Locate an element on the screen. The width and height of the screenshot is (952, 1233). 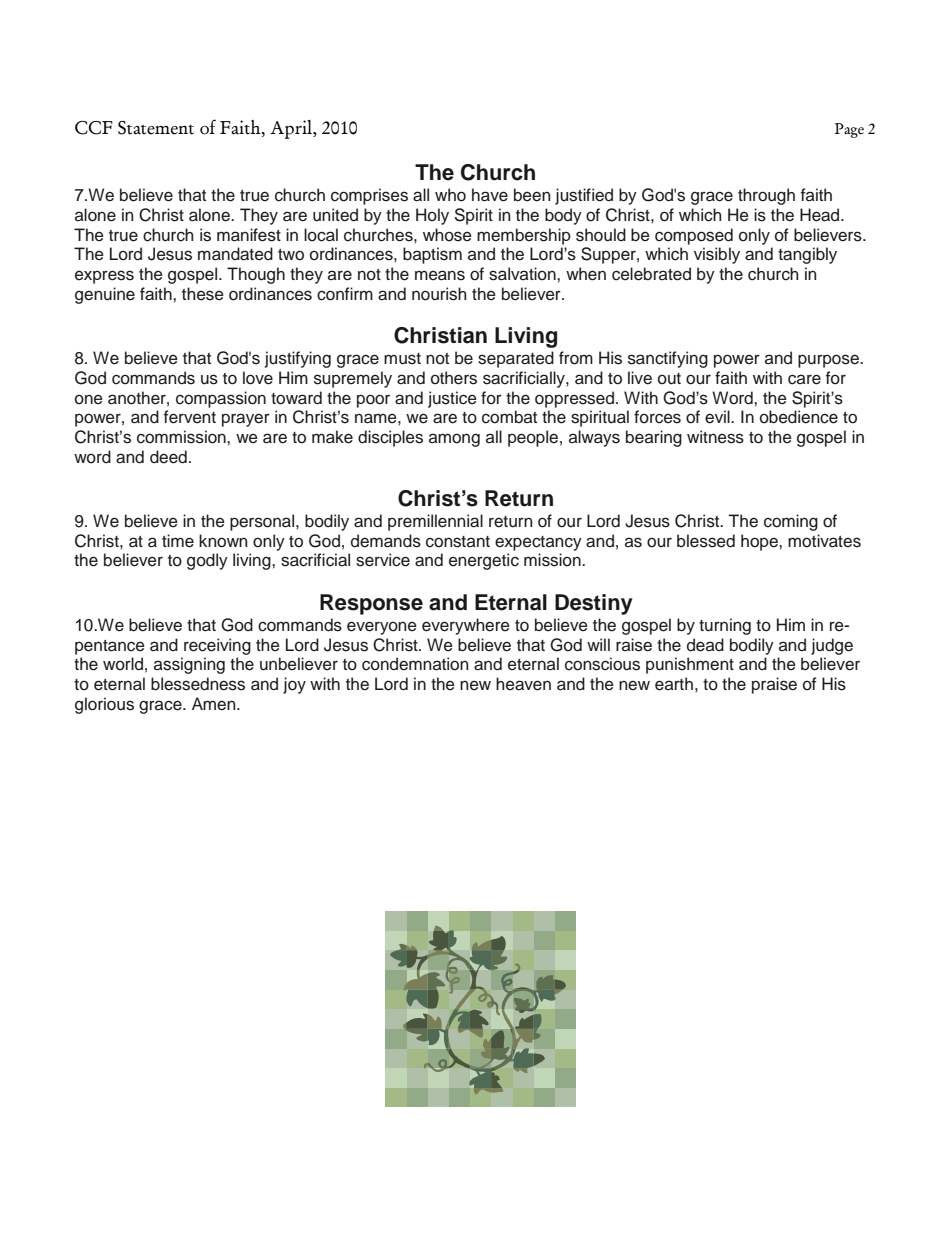
Amen is located at coordinates (215, 704).
